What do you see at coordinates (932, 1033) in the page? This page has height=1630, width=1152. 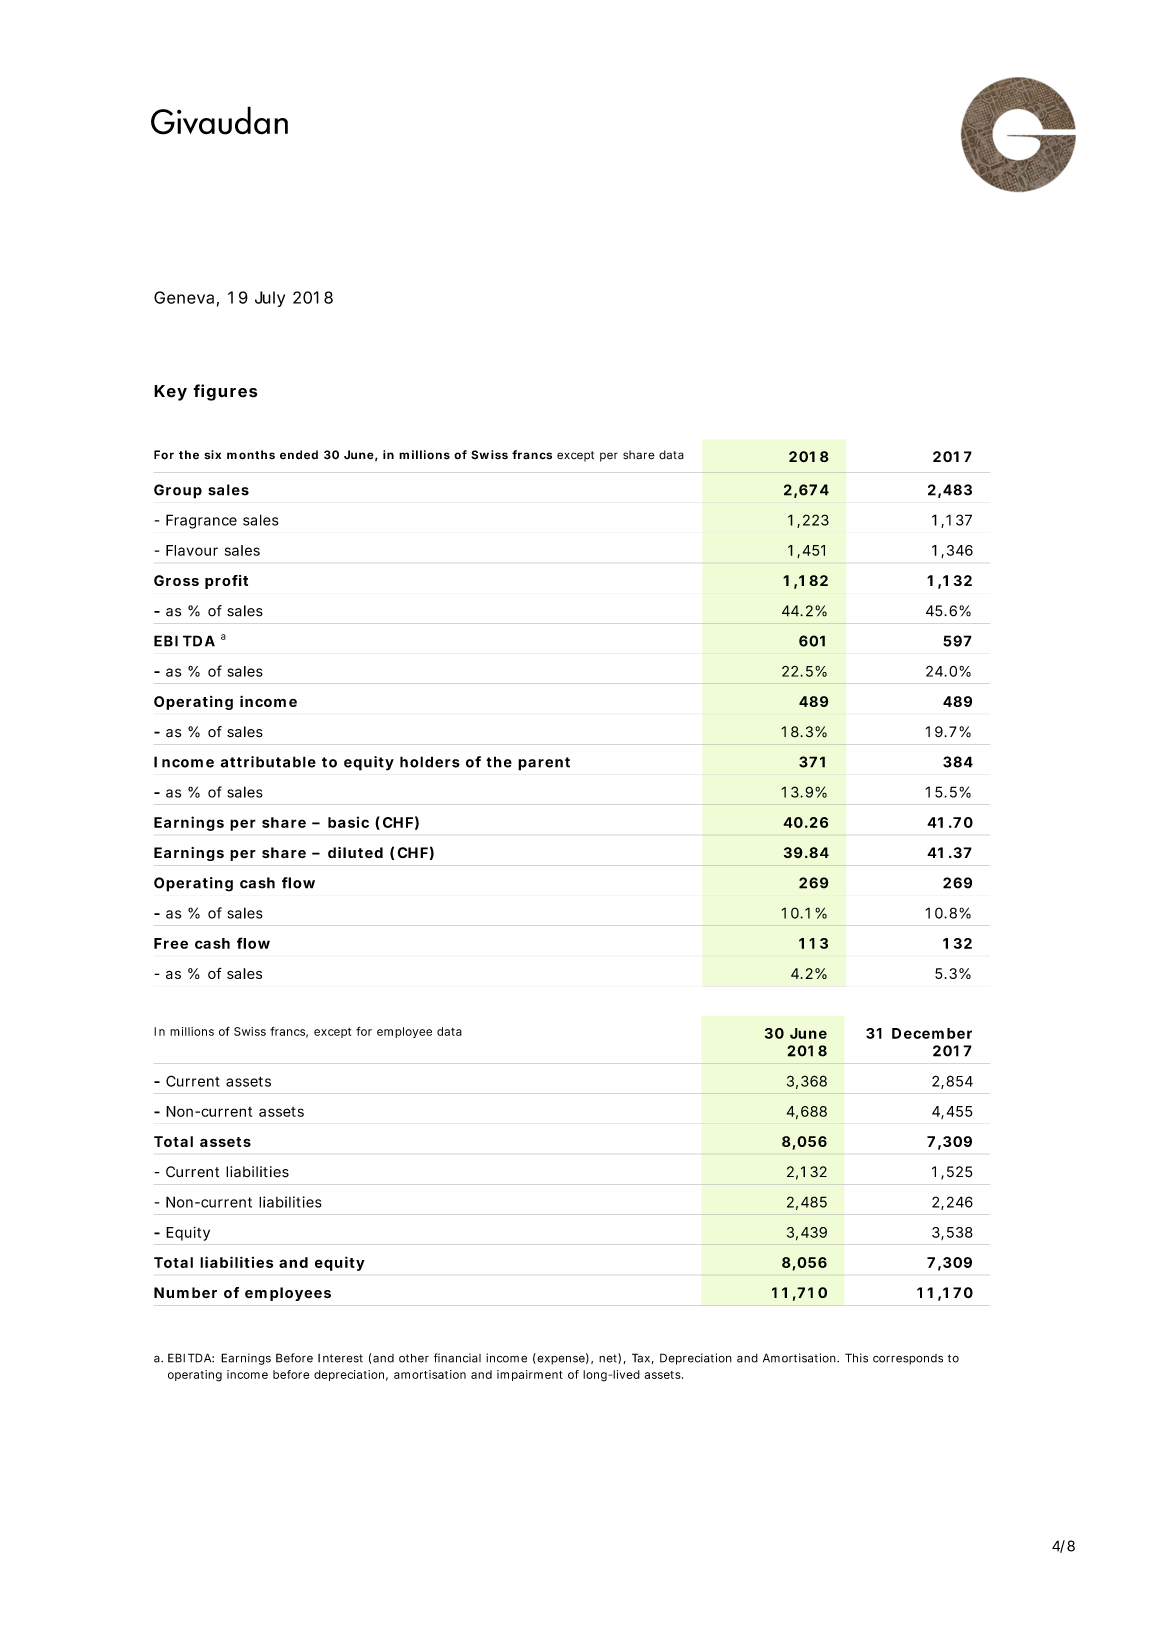 I see `December` at bounding box center [932, 1033].
